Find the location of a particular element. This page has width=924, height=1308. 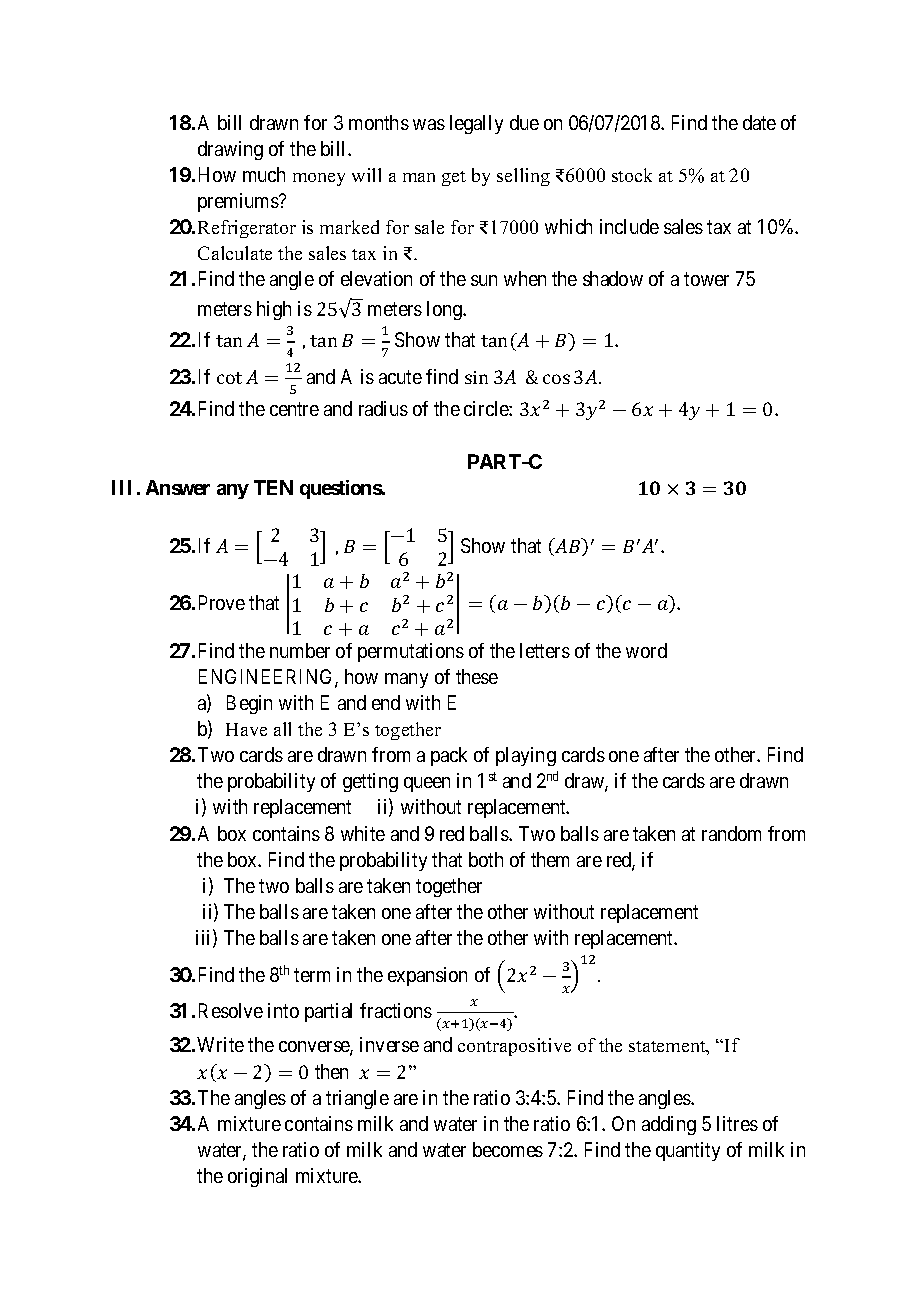

quantity is located at coordinates (688, 1151).
